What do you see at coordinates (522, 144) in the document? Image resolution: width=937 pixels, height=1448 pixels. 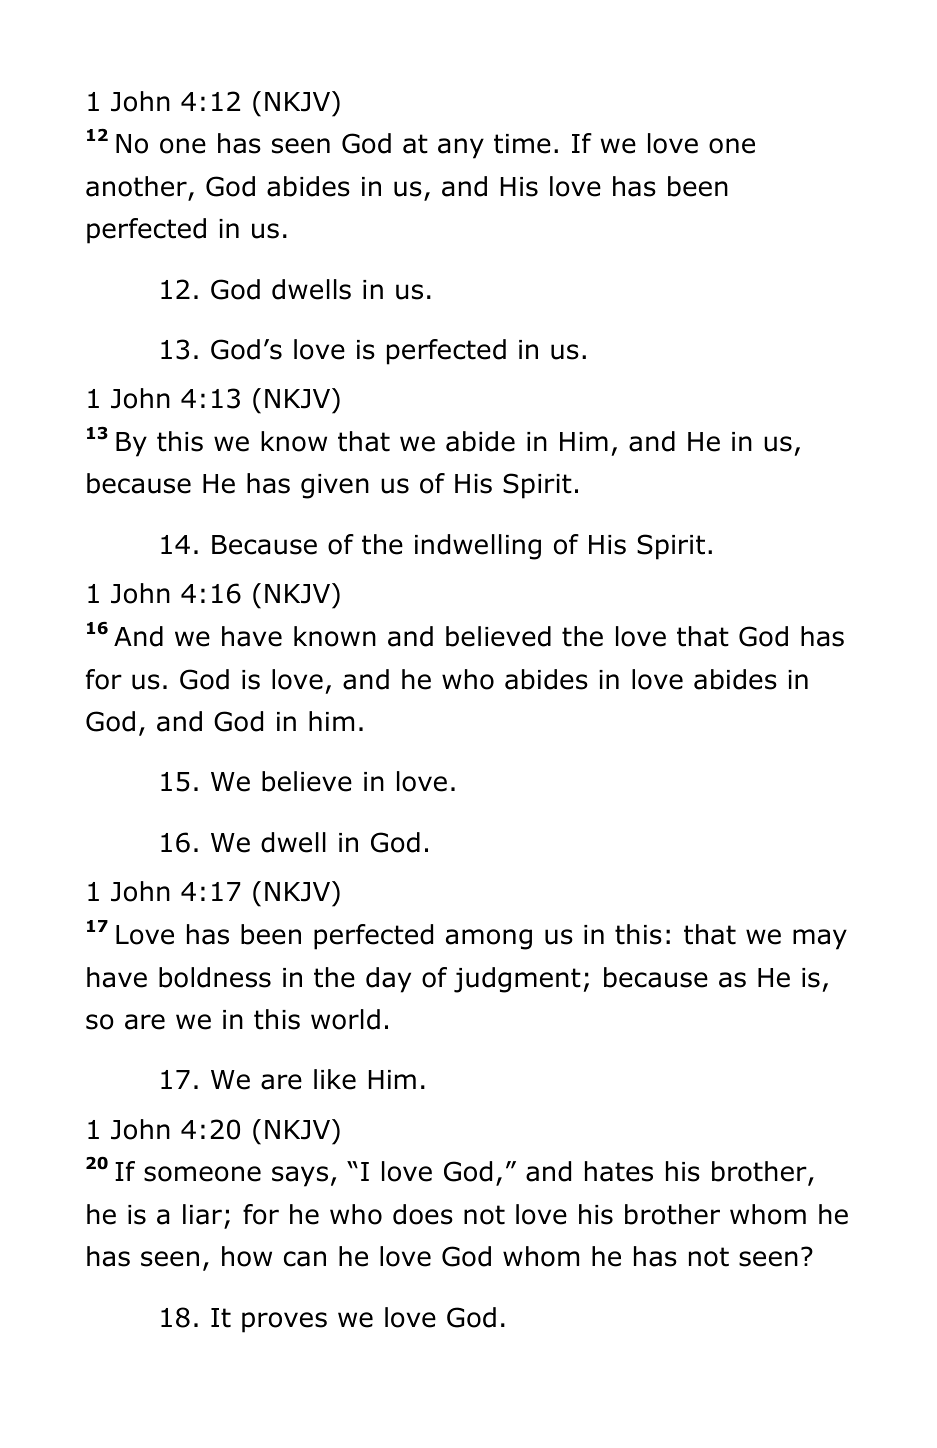 I see `time` at bounding box center [522, 144].
